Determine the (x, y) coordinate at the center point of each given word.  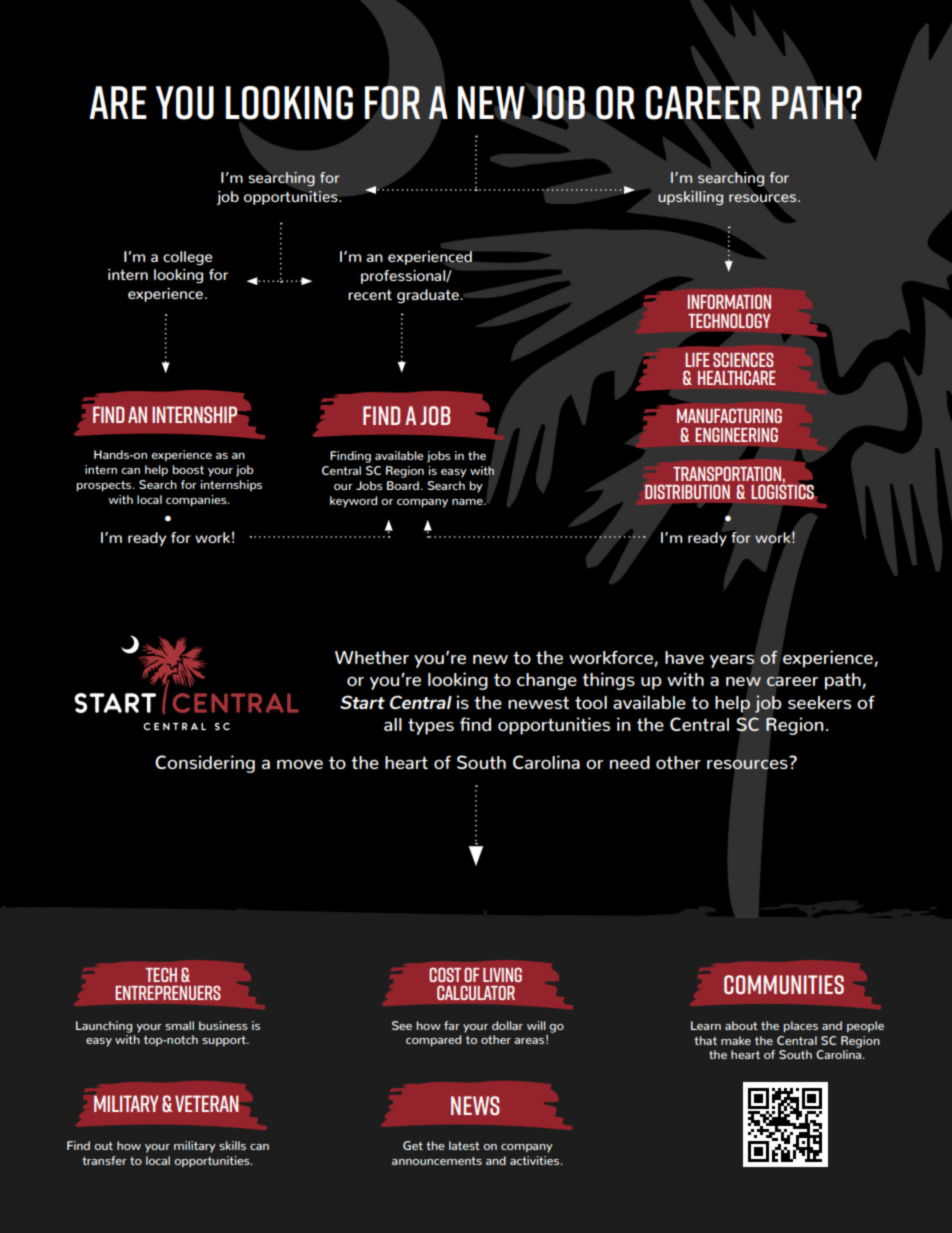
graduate (429, 296)
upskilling (690, 198)
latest (464, 1145)
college (187, 258)
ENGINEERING (736, 434)
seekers (819, 702)
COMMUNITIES (784, 984)
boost (188, 469)
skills (232, 1145)
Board (404, 485)
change (547, 681)
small (179, 1025)
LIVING (502, 974)
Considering (205, 764)
